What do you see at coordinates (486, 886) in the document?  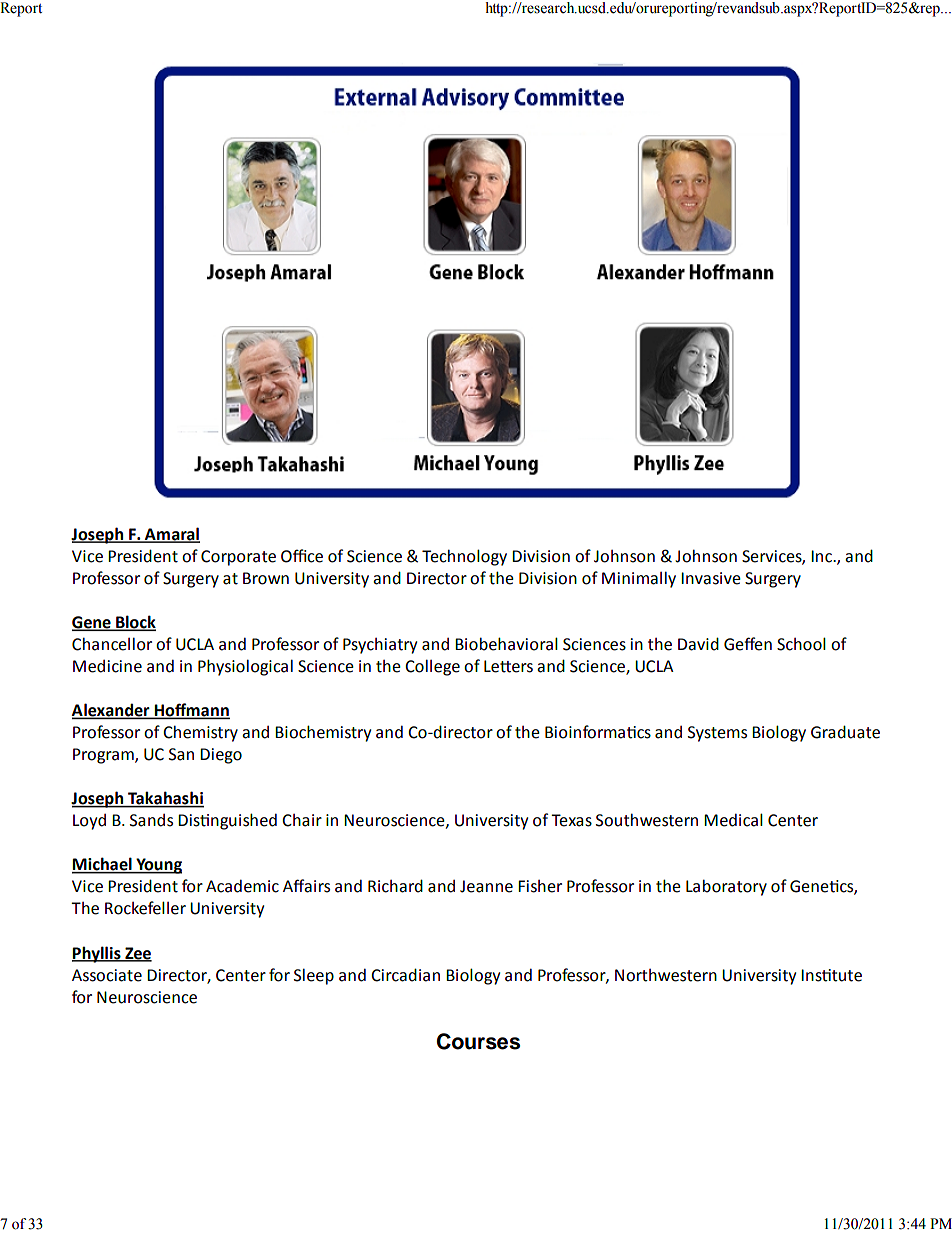 I see `Jeanne` at bounding box center [486, 886].
